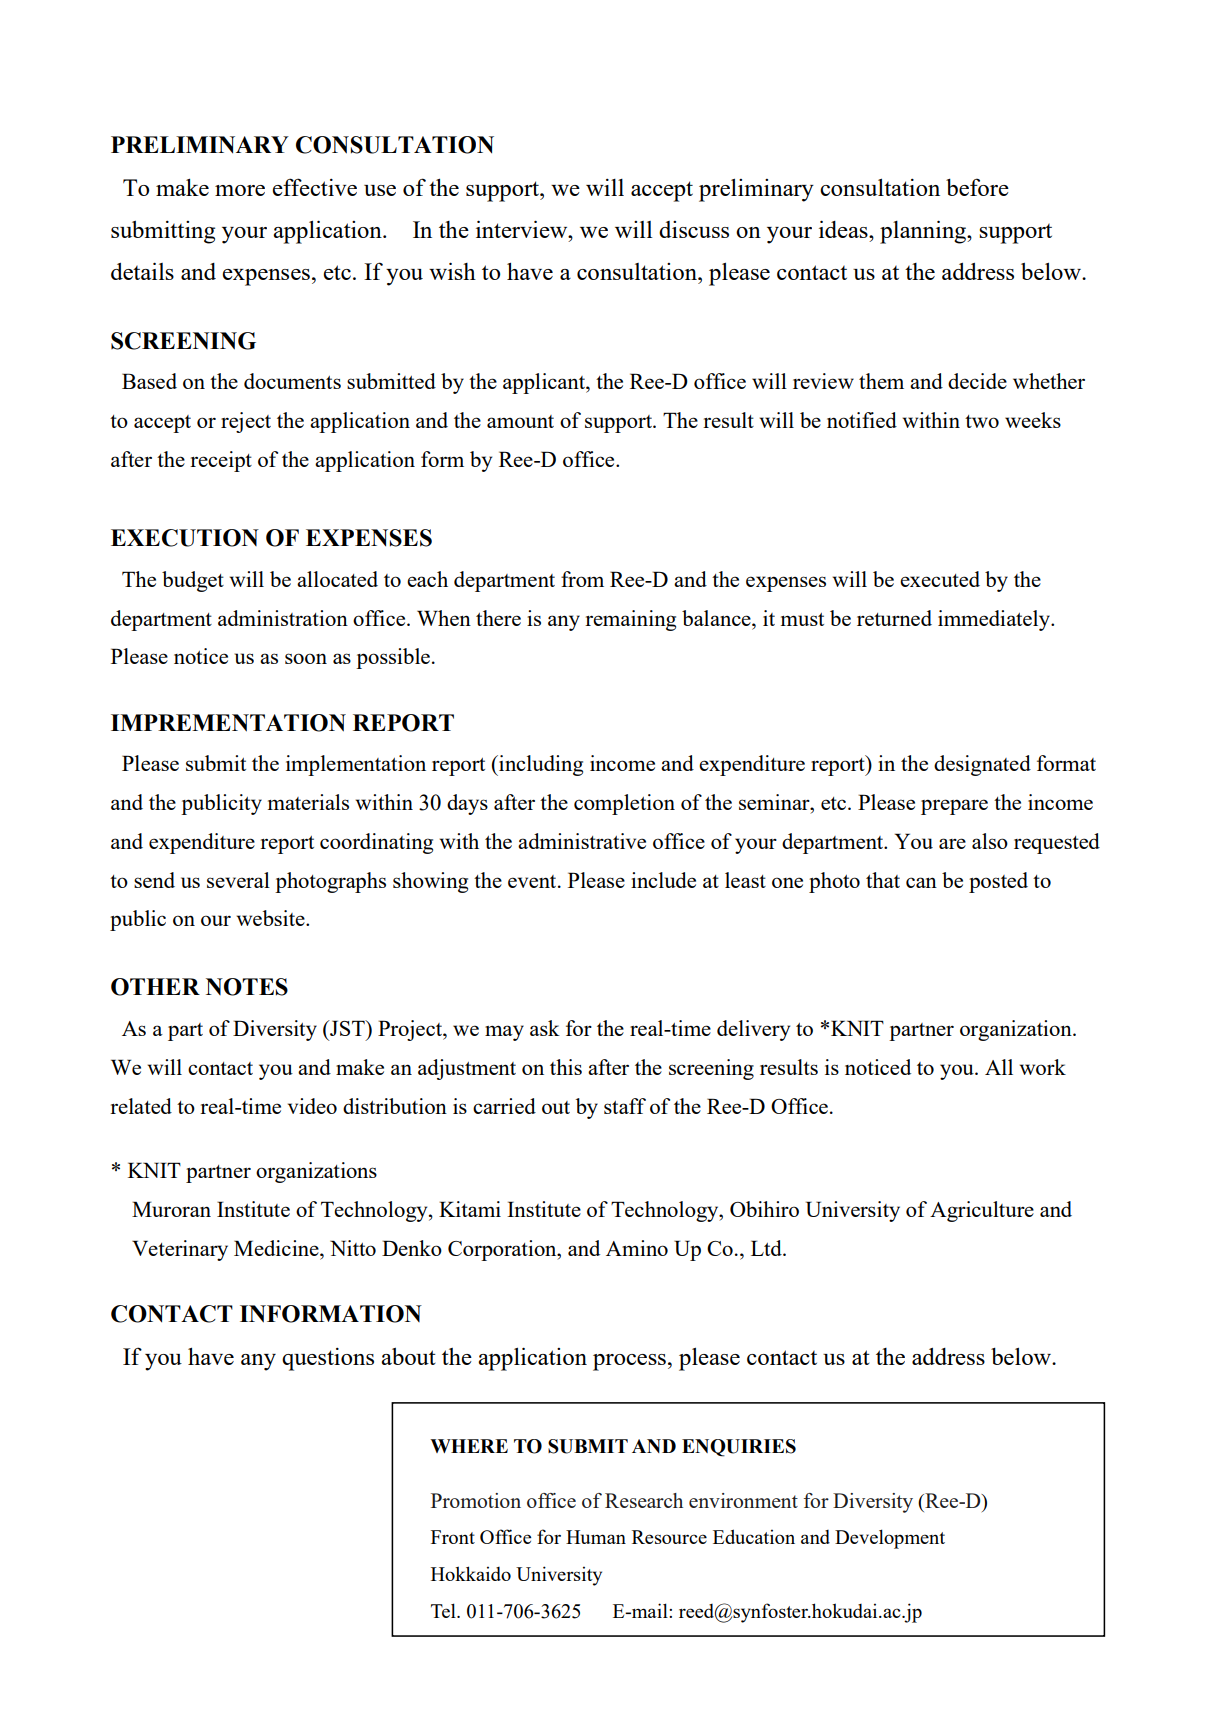 This page has width=1218, height=1722. What do you see at coordinates (453, 1537) in the page?
I see `Front` at bounding box center [453, 1537].
